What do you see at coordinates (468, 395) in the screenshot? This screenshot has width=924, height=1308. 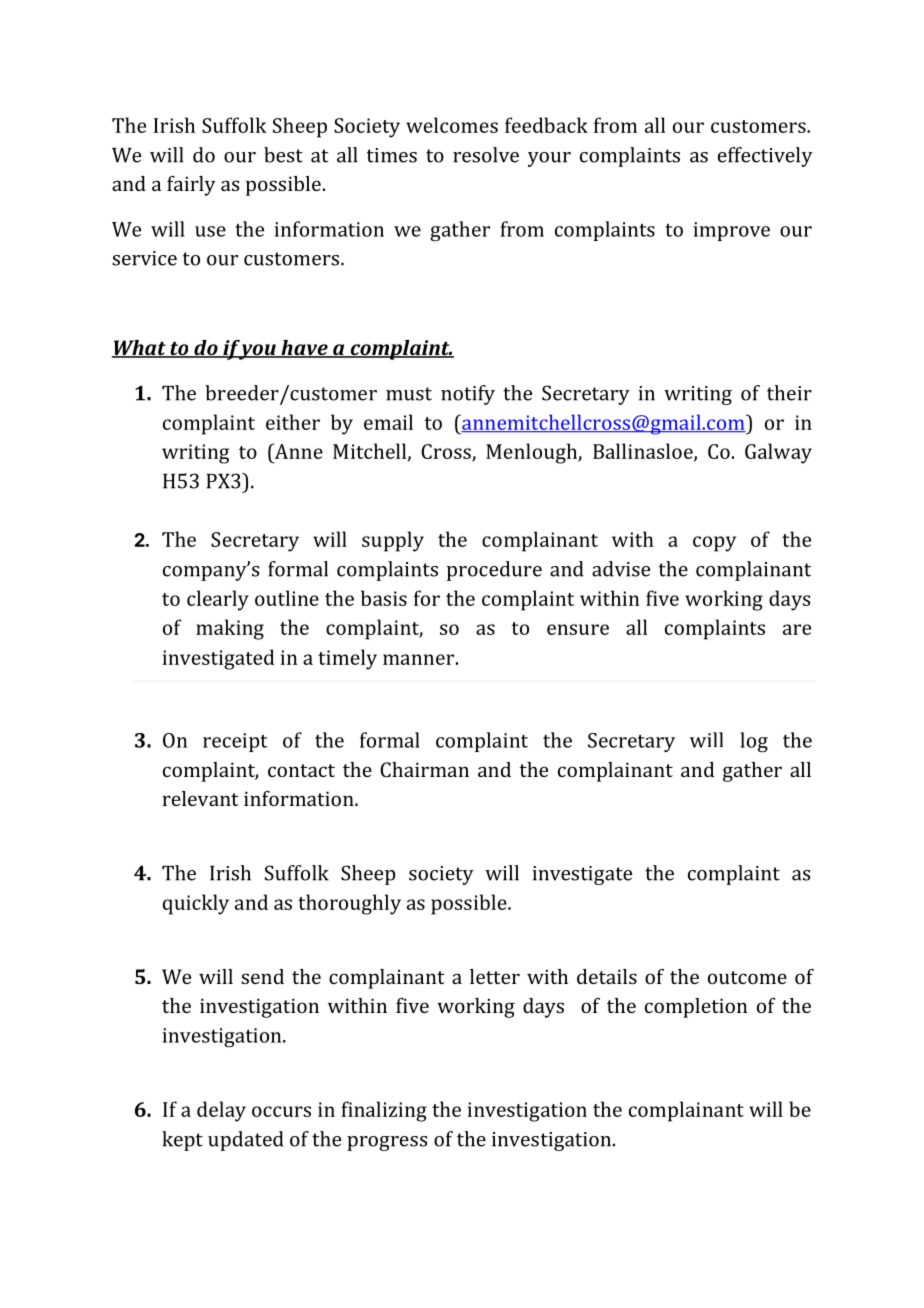 I see `notify` at bounding box center [468, 395].
